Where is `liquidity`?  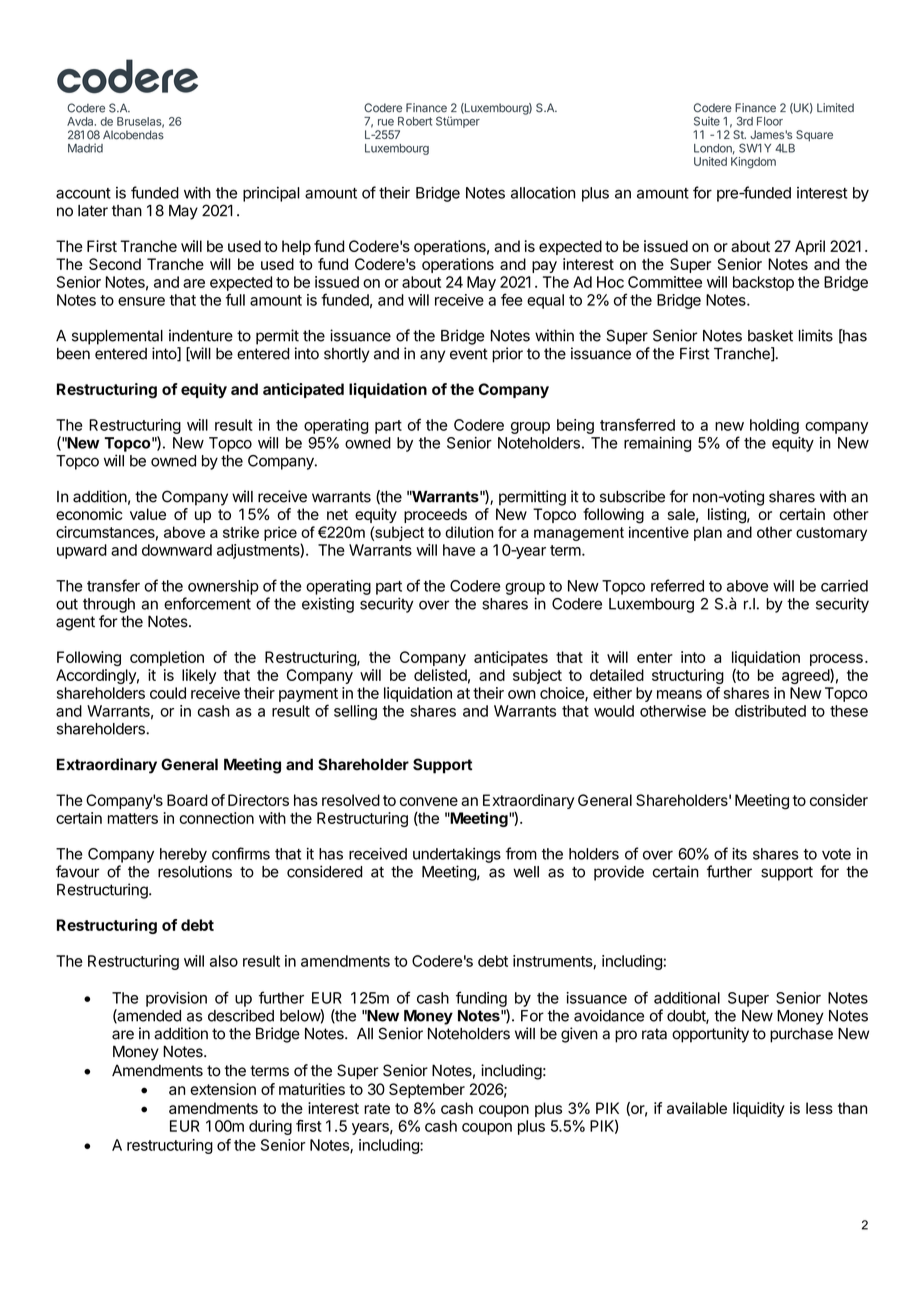 liquidity is located at coordinates (759, 1109).
